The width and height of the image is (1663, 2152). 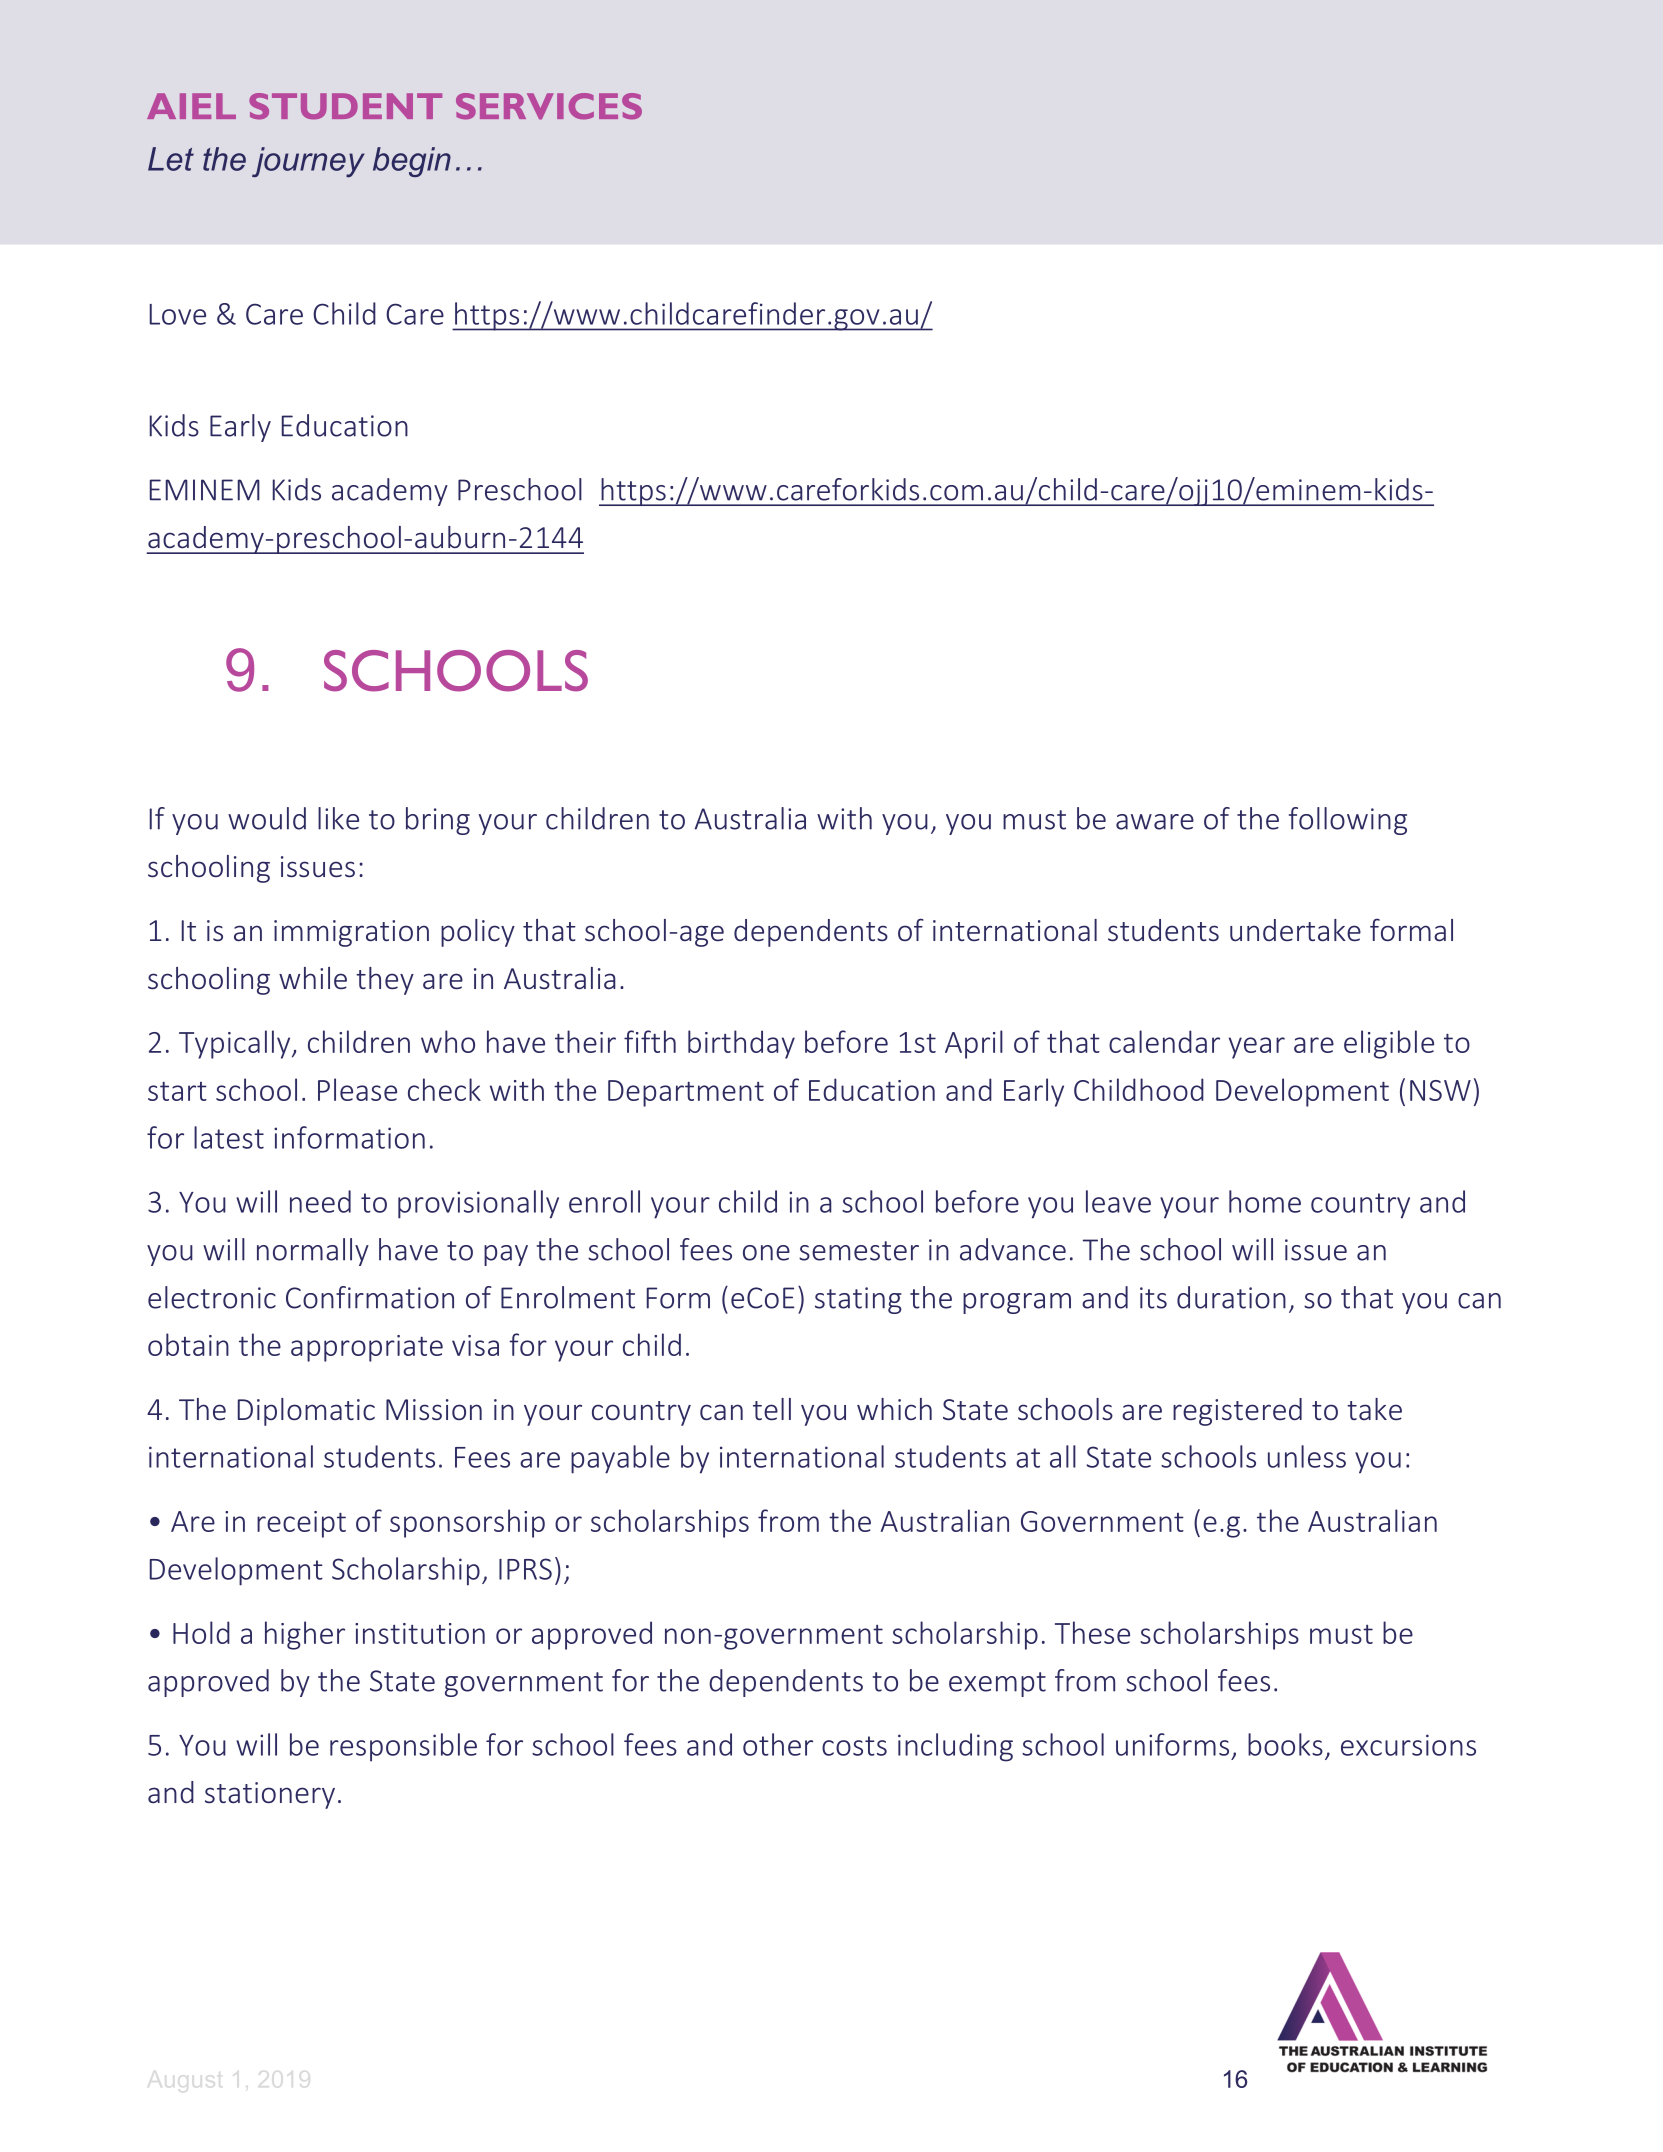 What do you see at coordinates (741, 1044) in the image?
I see `birthday` at bounding box center [741, 1044].
